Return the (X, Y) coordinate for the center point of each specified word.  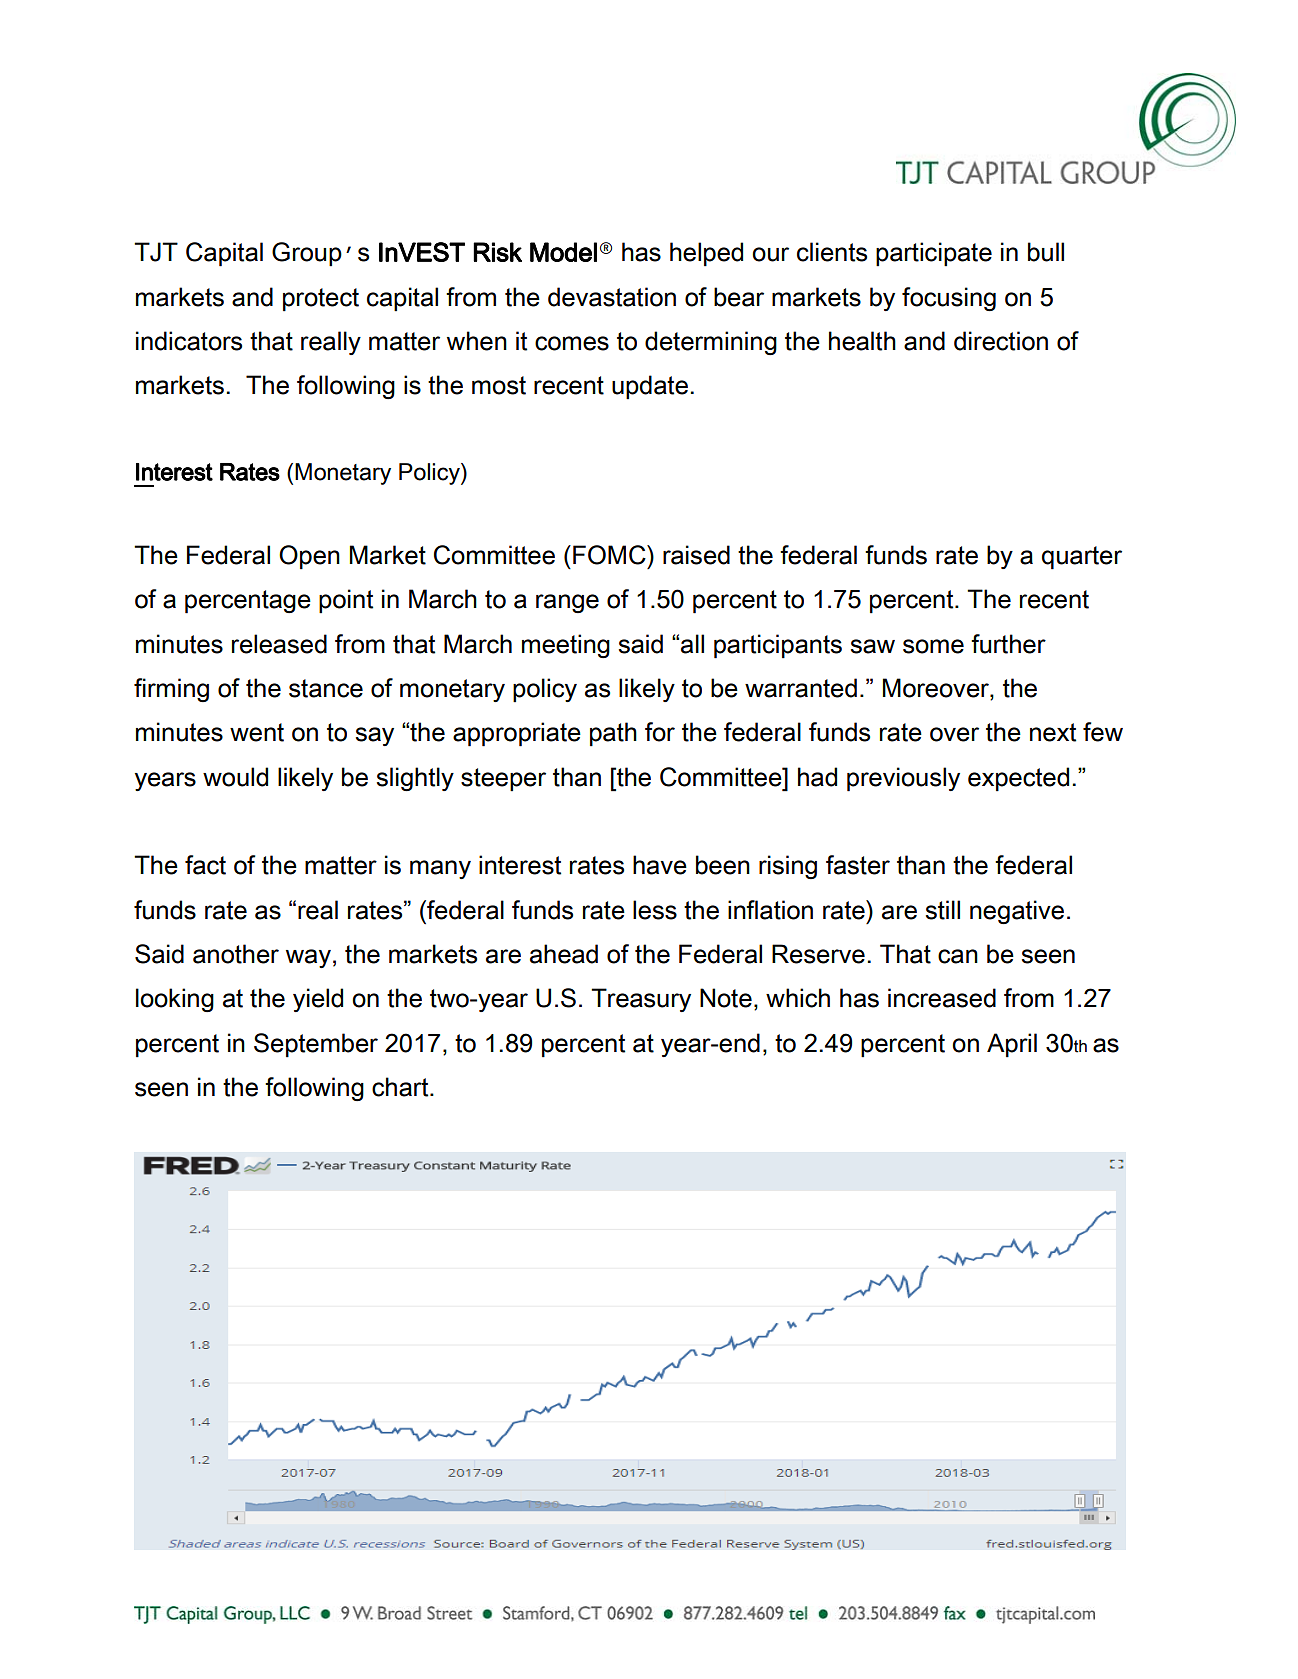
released (279, 644)
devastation (612, 297)
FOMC (610, 555)
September (316, 1045)
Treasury (641, 1000)
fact (205, 865)
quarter (1082, 558)
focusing (949, 299)
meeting (566, 646)
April (1012, 1045)
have (660, 865)
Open (309, 557)
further (1008, 644)
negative (1017, 912)
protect (321, 300)
